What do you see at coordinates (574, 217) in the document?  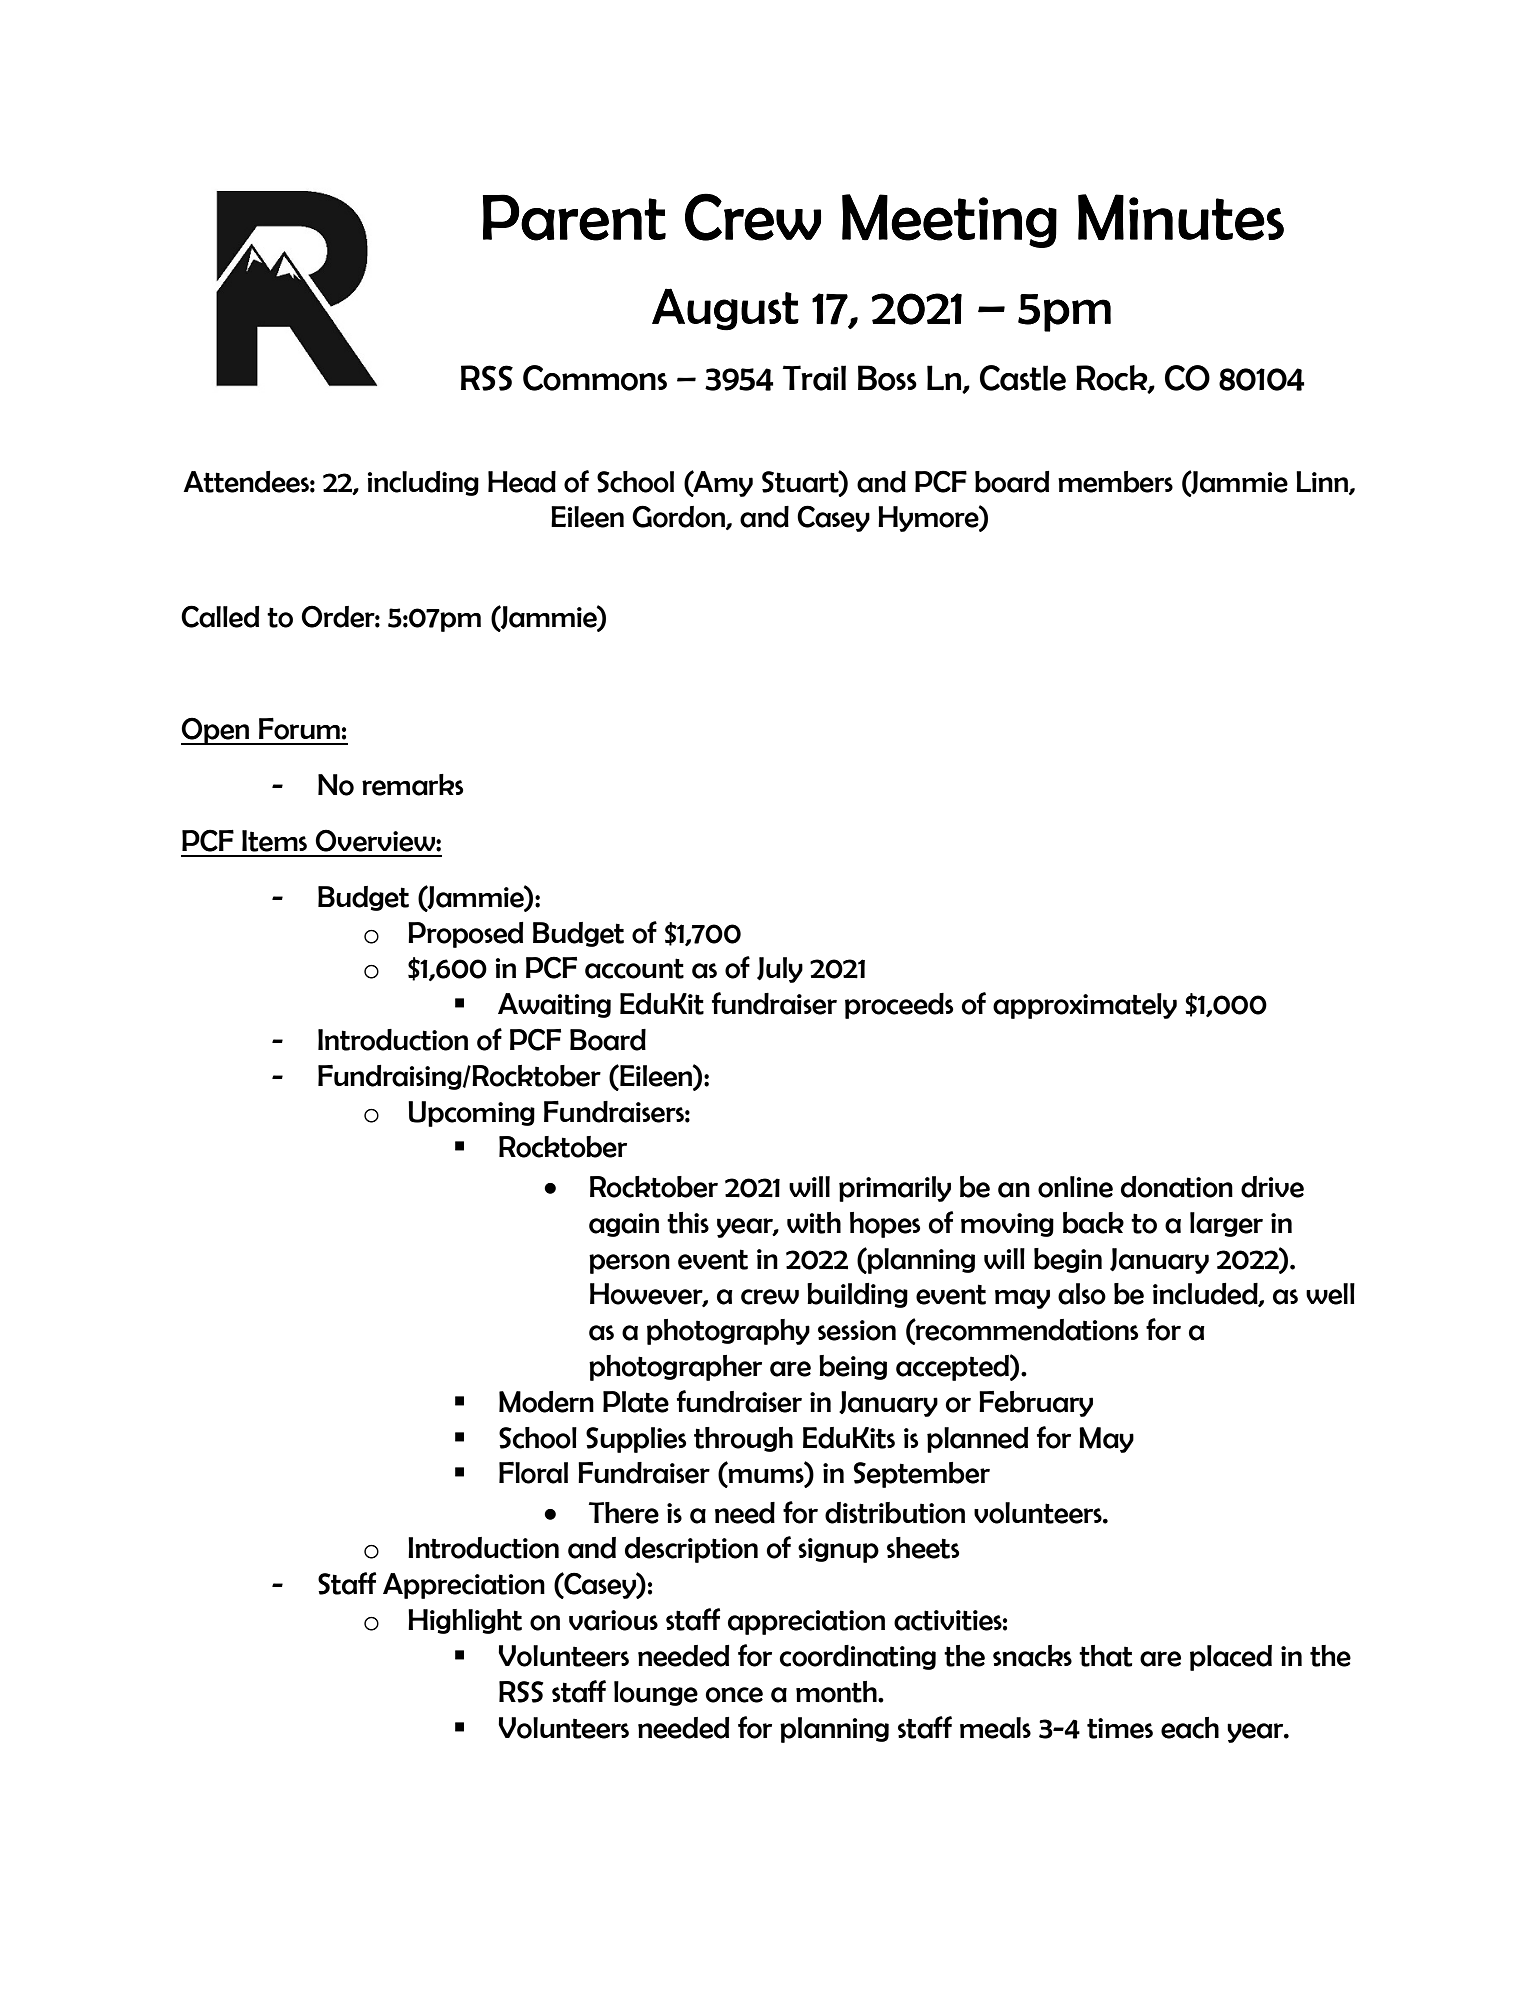 I see `Parent` at bounding box center [574, 217].
